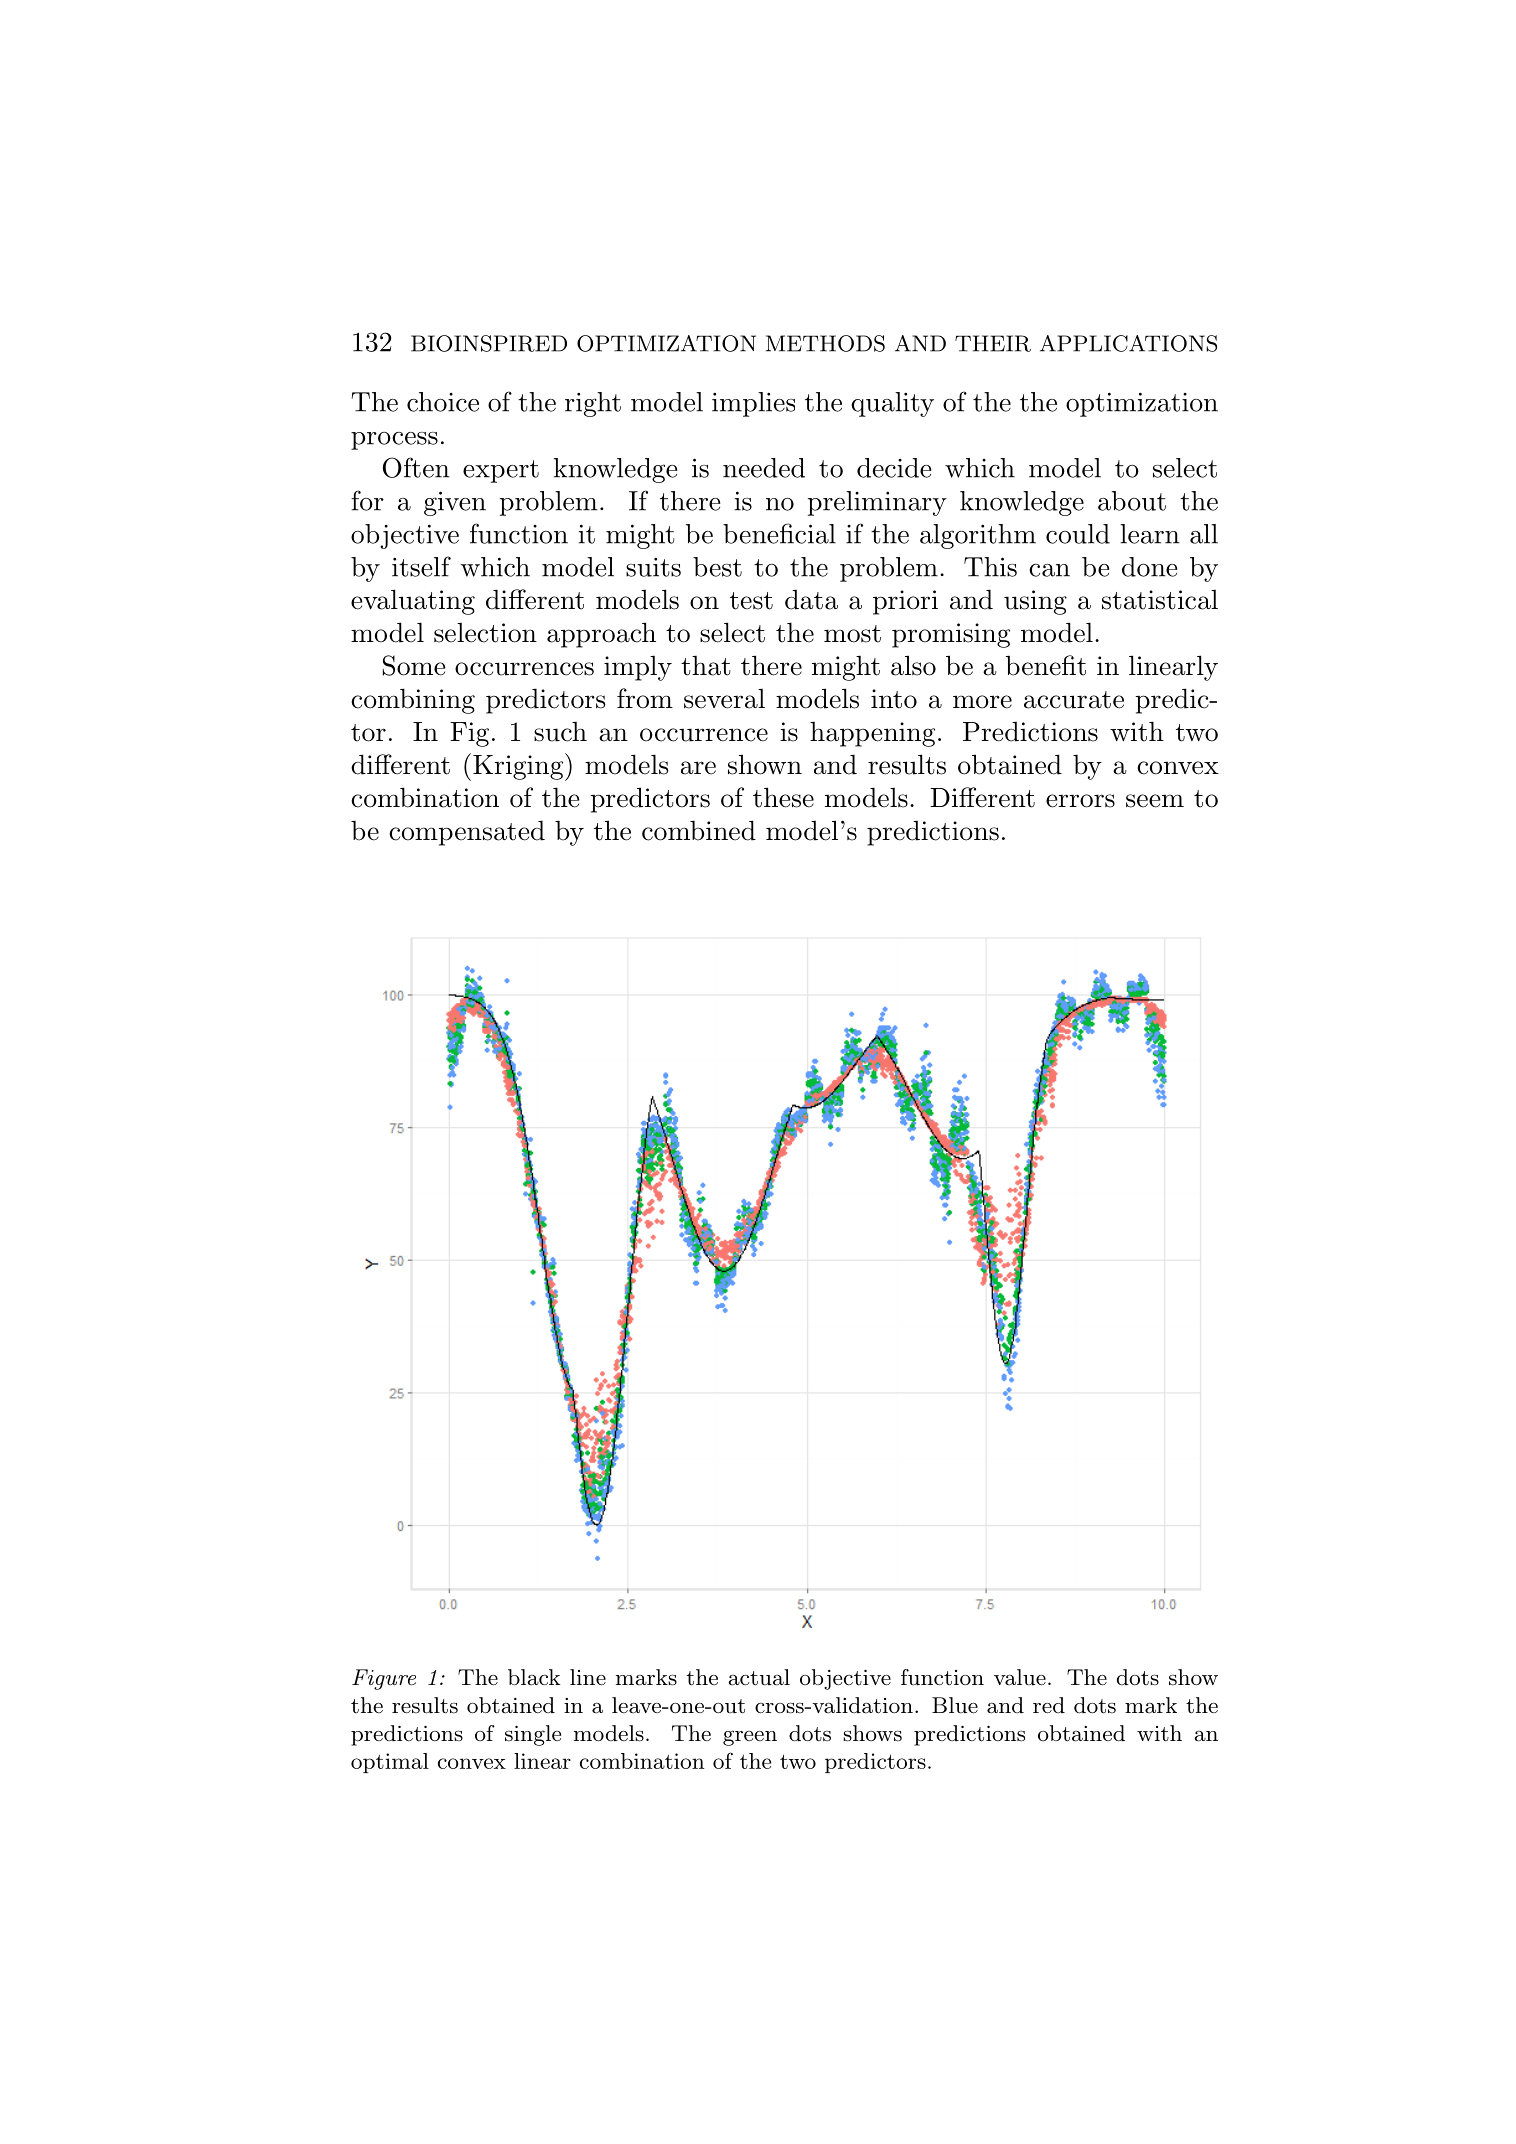 The image size is (1516, 2144). What do you see at coordinates (759, 1677) in the screenshot?
I see `actual` at bounding box center [759, 1677].
